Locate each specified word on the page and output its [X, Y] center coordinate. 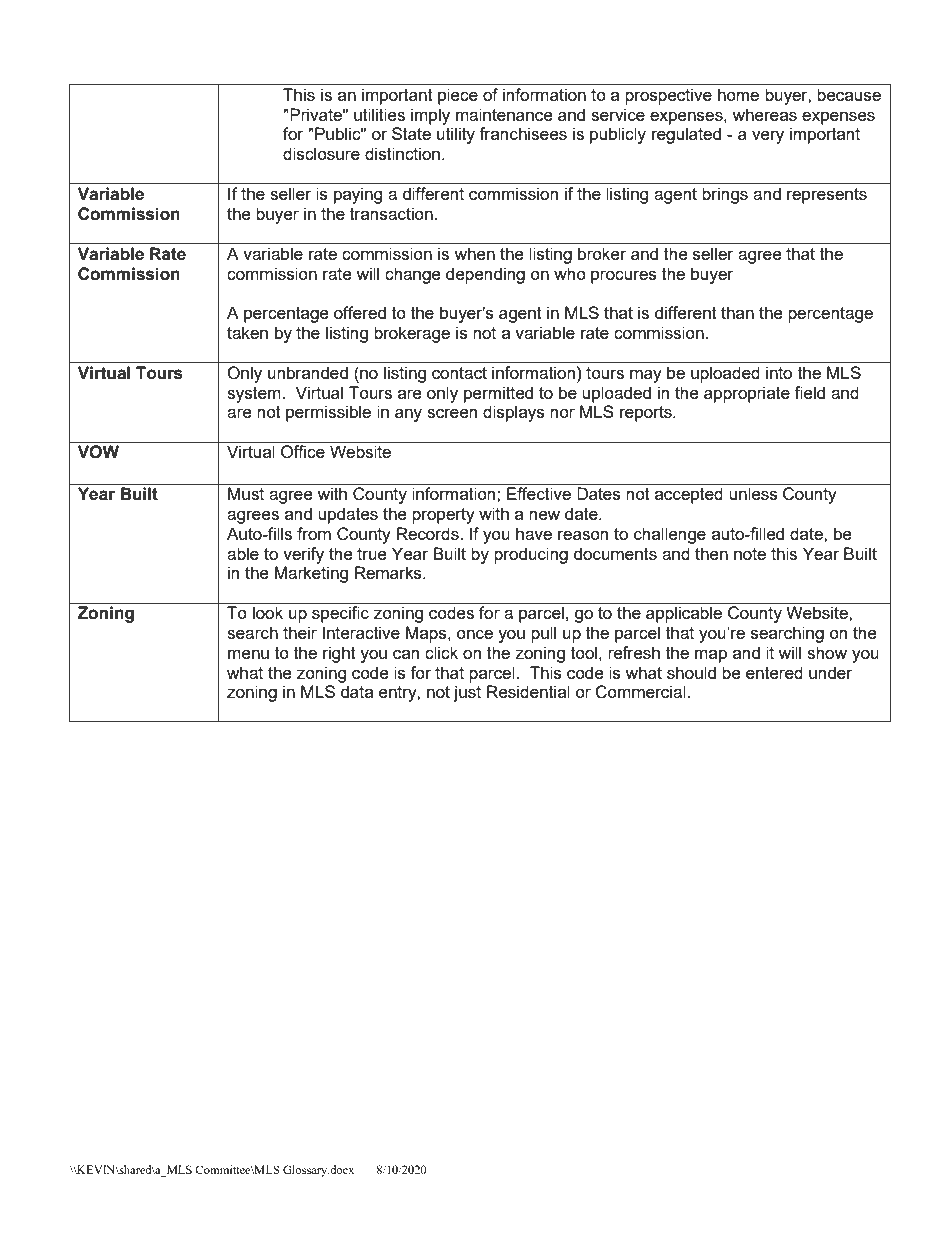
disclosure [321, 153]
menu [248, 654]
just [467, 693]
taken [247, 332]
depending [485, 275]
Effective [539, 493]
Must [246, 493]
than [737, 312]
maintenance [504, 114]
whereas [764, 114]
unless [753, 493]
